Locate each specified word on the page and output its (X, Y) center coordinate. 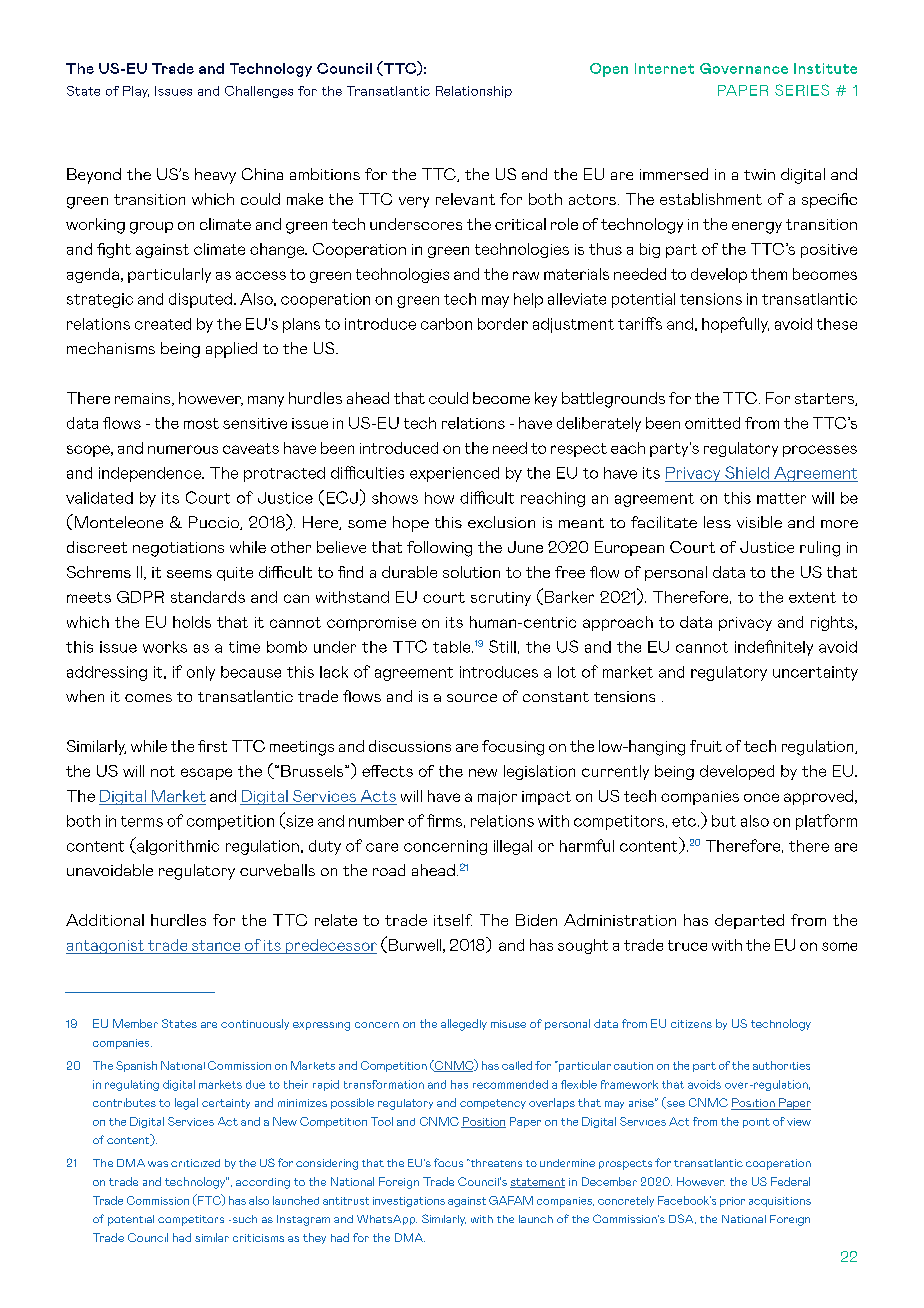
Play (136, 92)
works (165, 647)
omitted (712, 423)
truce (687, 945)
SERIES (802, 90)
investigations (409, 1202)
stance (216, 945)
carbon (446, 324)
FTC (209, 1200)
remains (144, 399)
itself (453, 920)
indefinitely (774, 648)
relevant (465, 199)
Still (502, 646)
